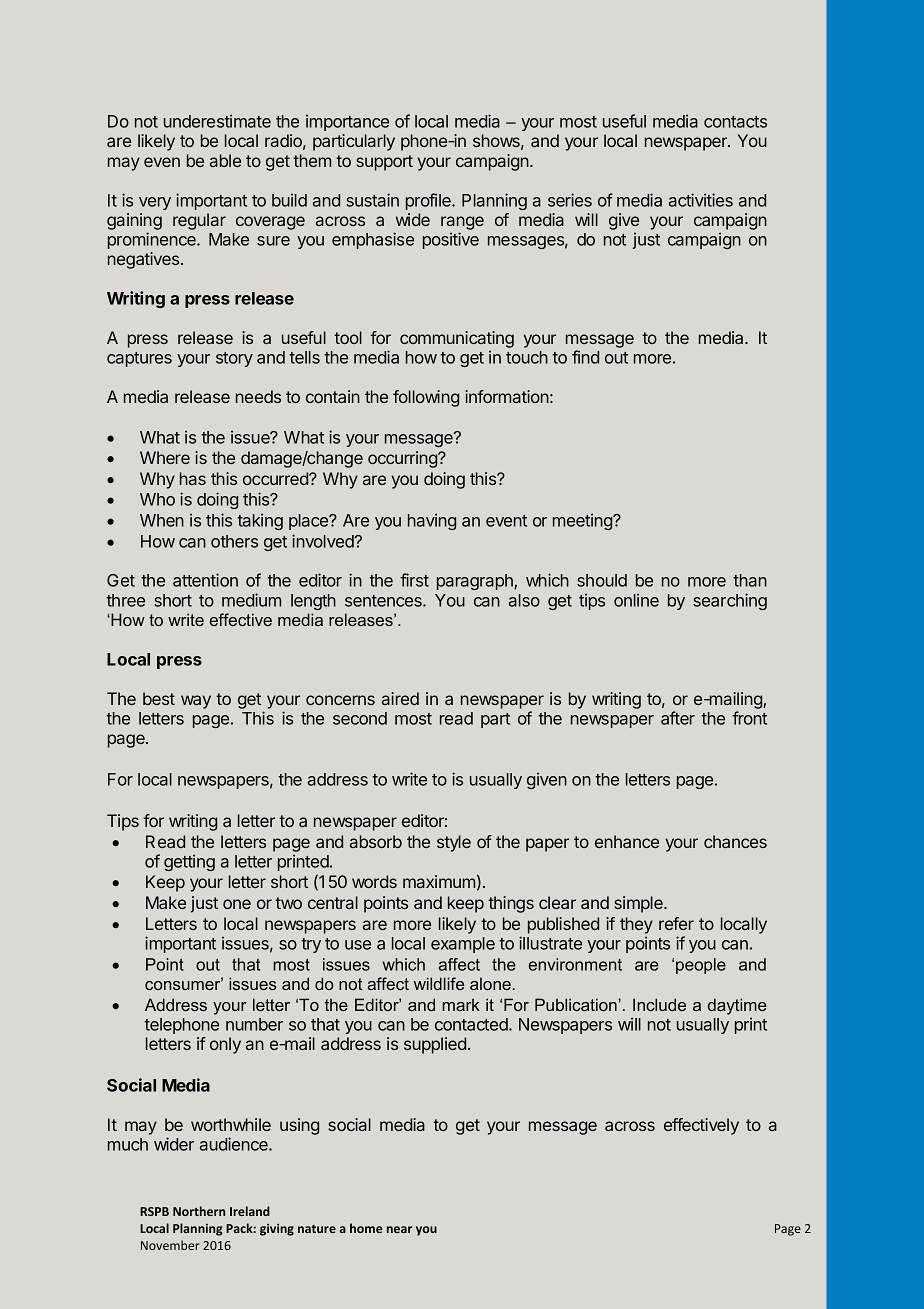  Describe the element at coordinates (399, 1229) in the page. I see `near` at that location.
